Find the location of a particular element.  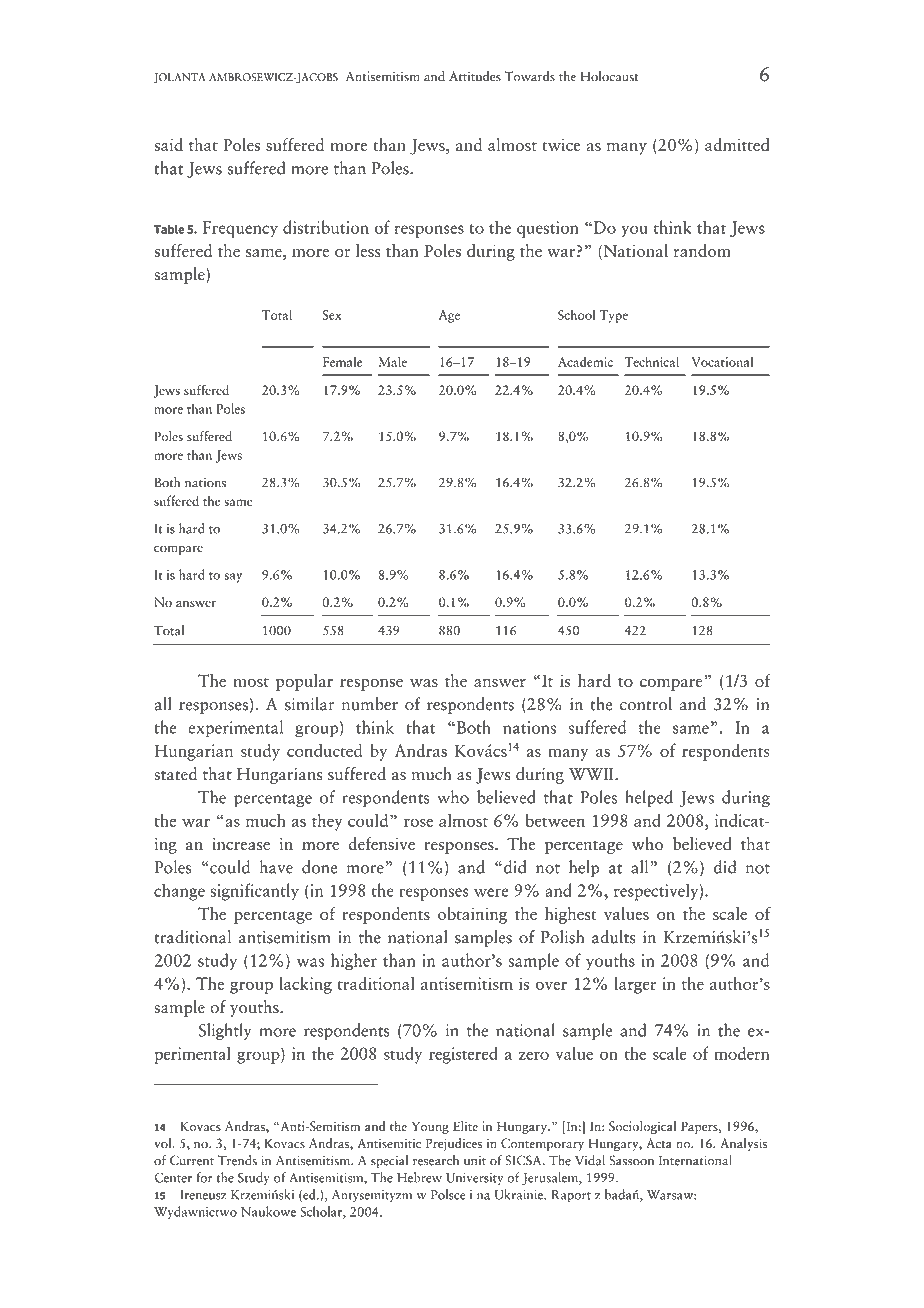

said is located at coordinates (168, 144).
